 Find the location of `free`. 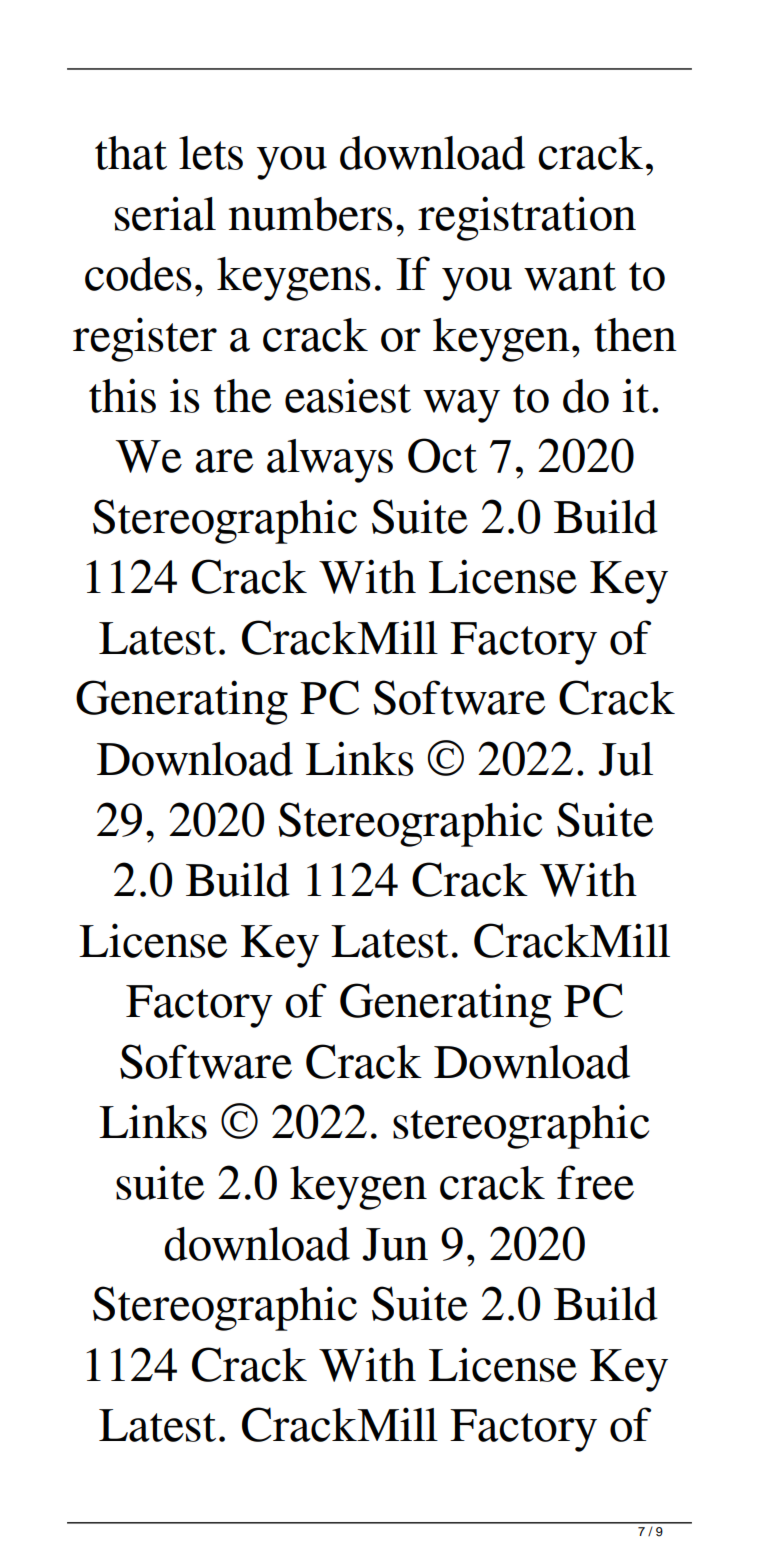

free is located at coordinates (595, 1182).
